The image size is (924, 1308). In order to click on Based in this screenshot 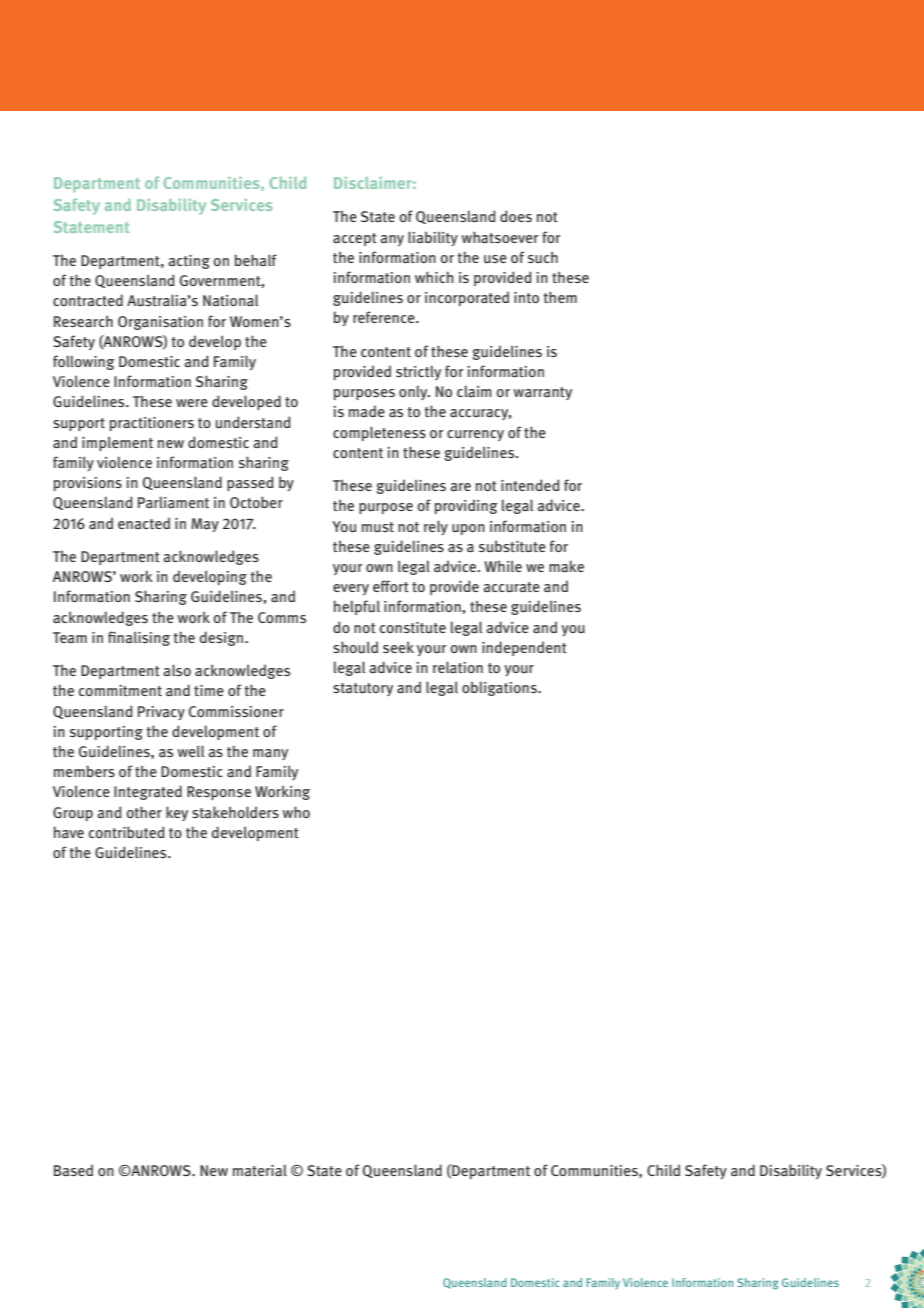, I will do `click(73, 1170)`.
